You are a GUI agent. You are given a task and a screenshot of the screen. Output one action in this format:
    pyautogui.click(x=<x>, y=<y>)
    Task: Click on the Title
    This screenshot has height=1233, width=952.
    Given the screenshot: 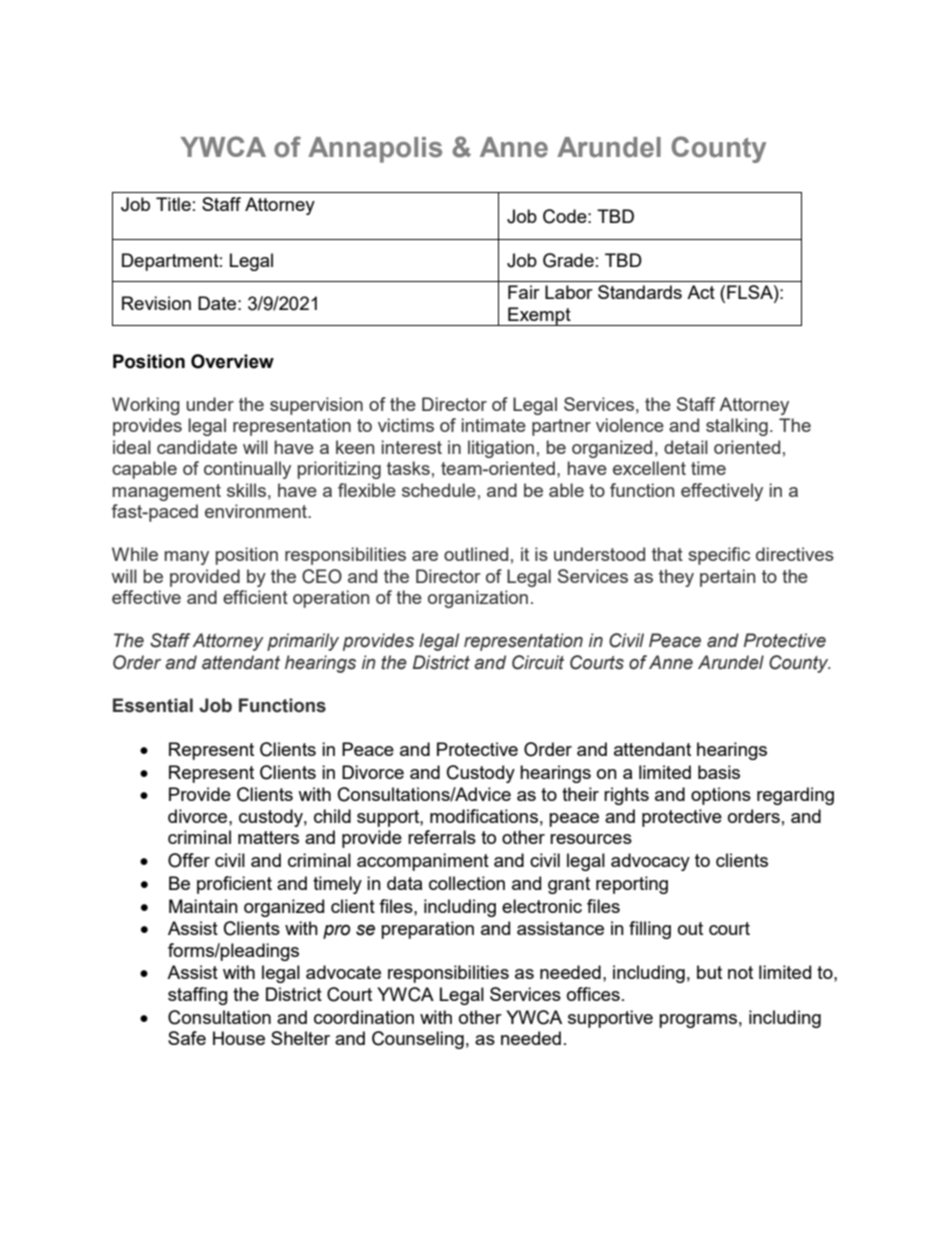 What is the action you would take?
    pyautogui.click(x=173, y=204)
